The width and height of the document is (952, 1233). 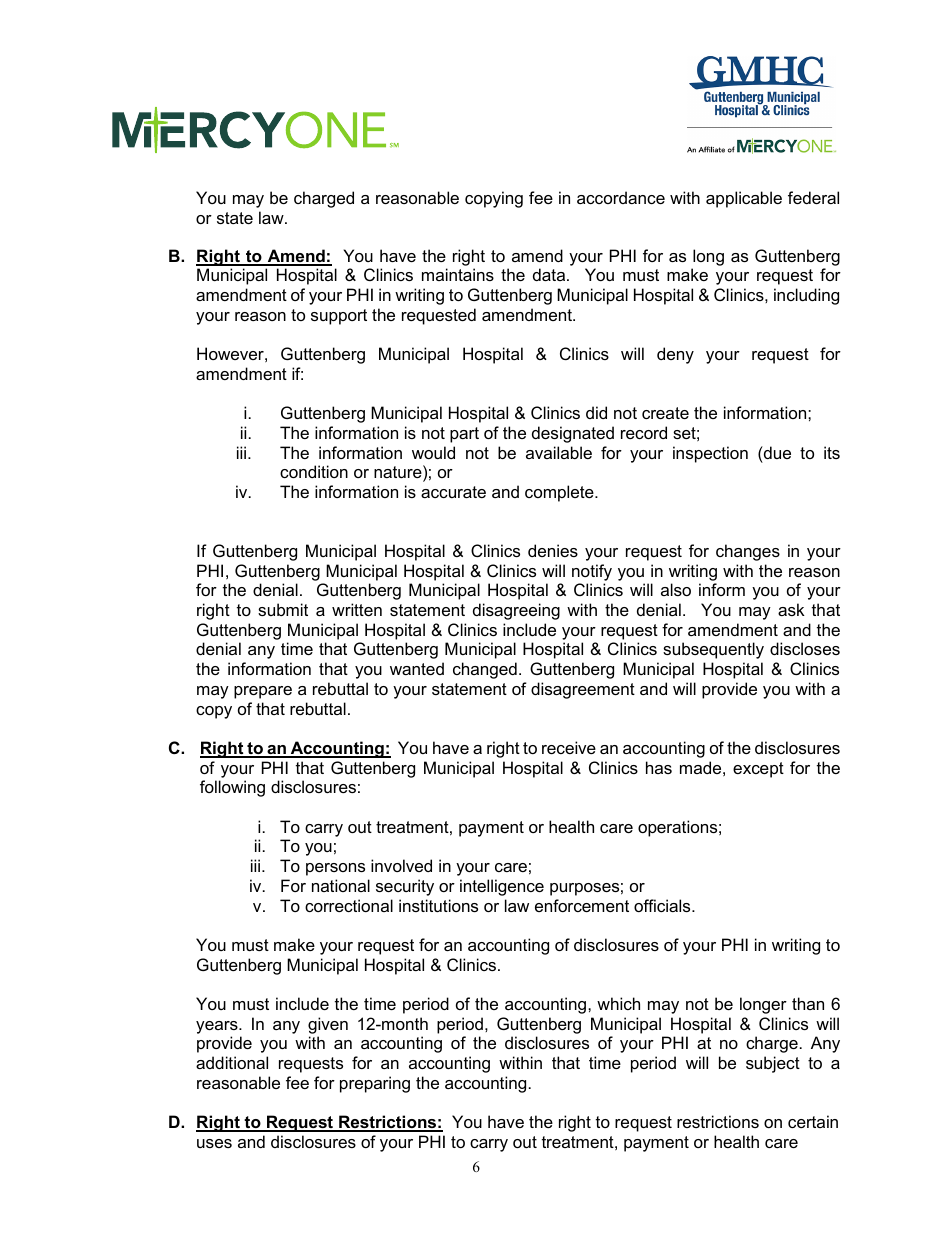 I want to click on support, so click(x=339, y=317).
